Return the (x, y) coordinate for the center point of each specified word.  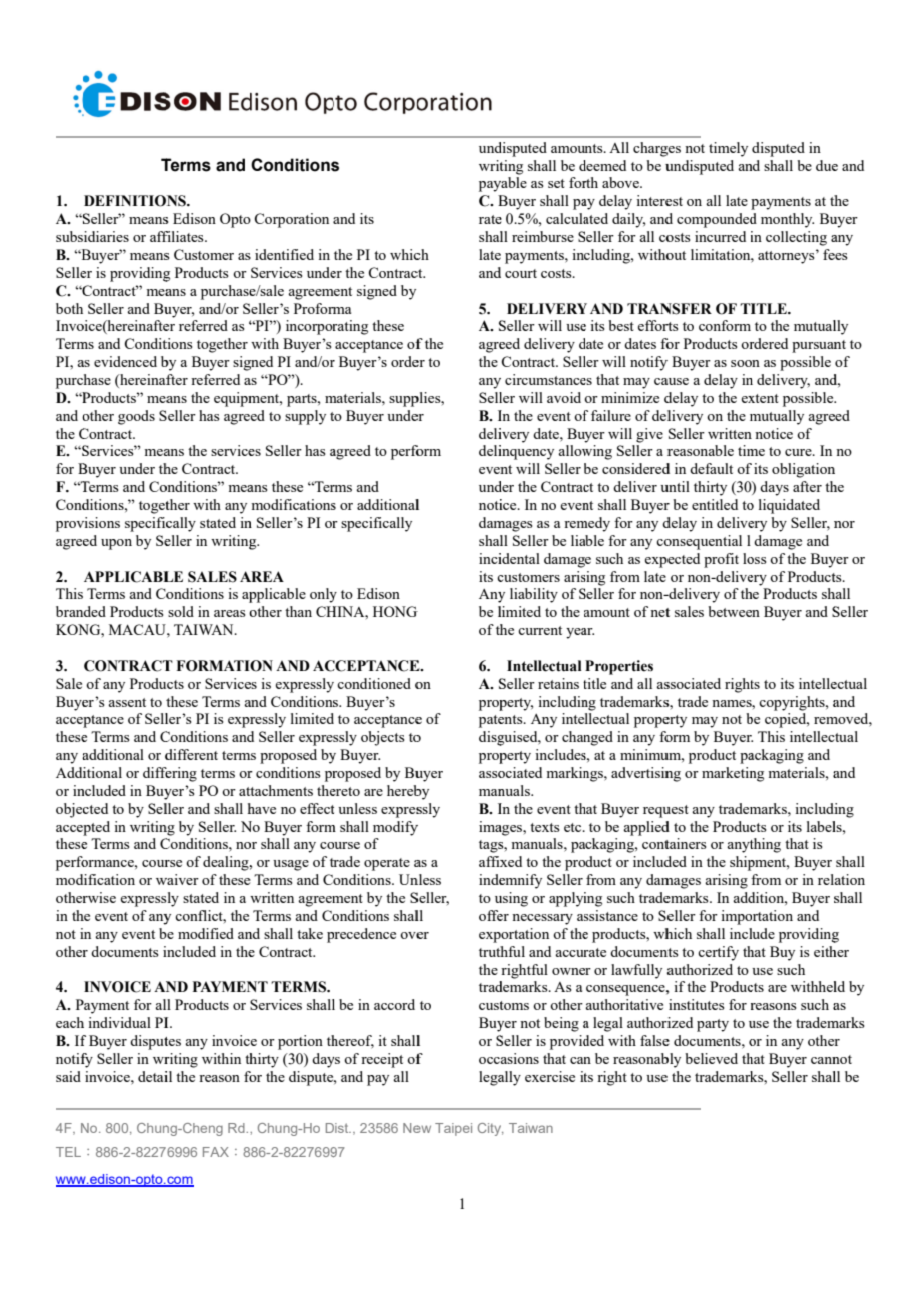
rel (826, 879)
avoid (564, 397)
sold (181, 611)
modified (206, 933)
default (711, 468)
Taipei (453, 1129)
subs (69, 236)
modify (395, 828)
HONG (395, 611)
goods (136, 417)
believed (711, 1058)
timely (728, 149)
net (660, 612)
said (68, 1076)
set (556, 183)
